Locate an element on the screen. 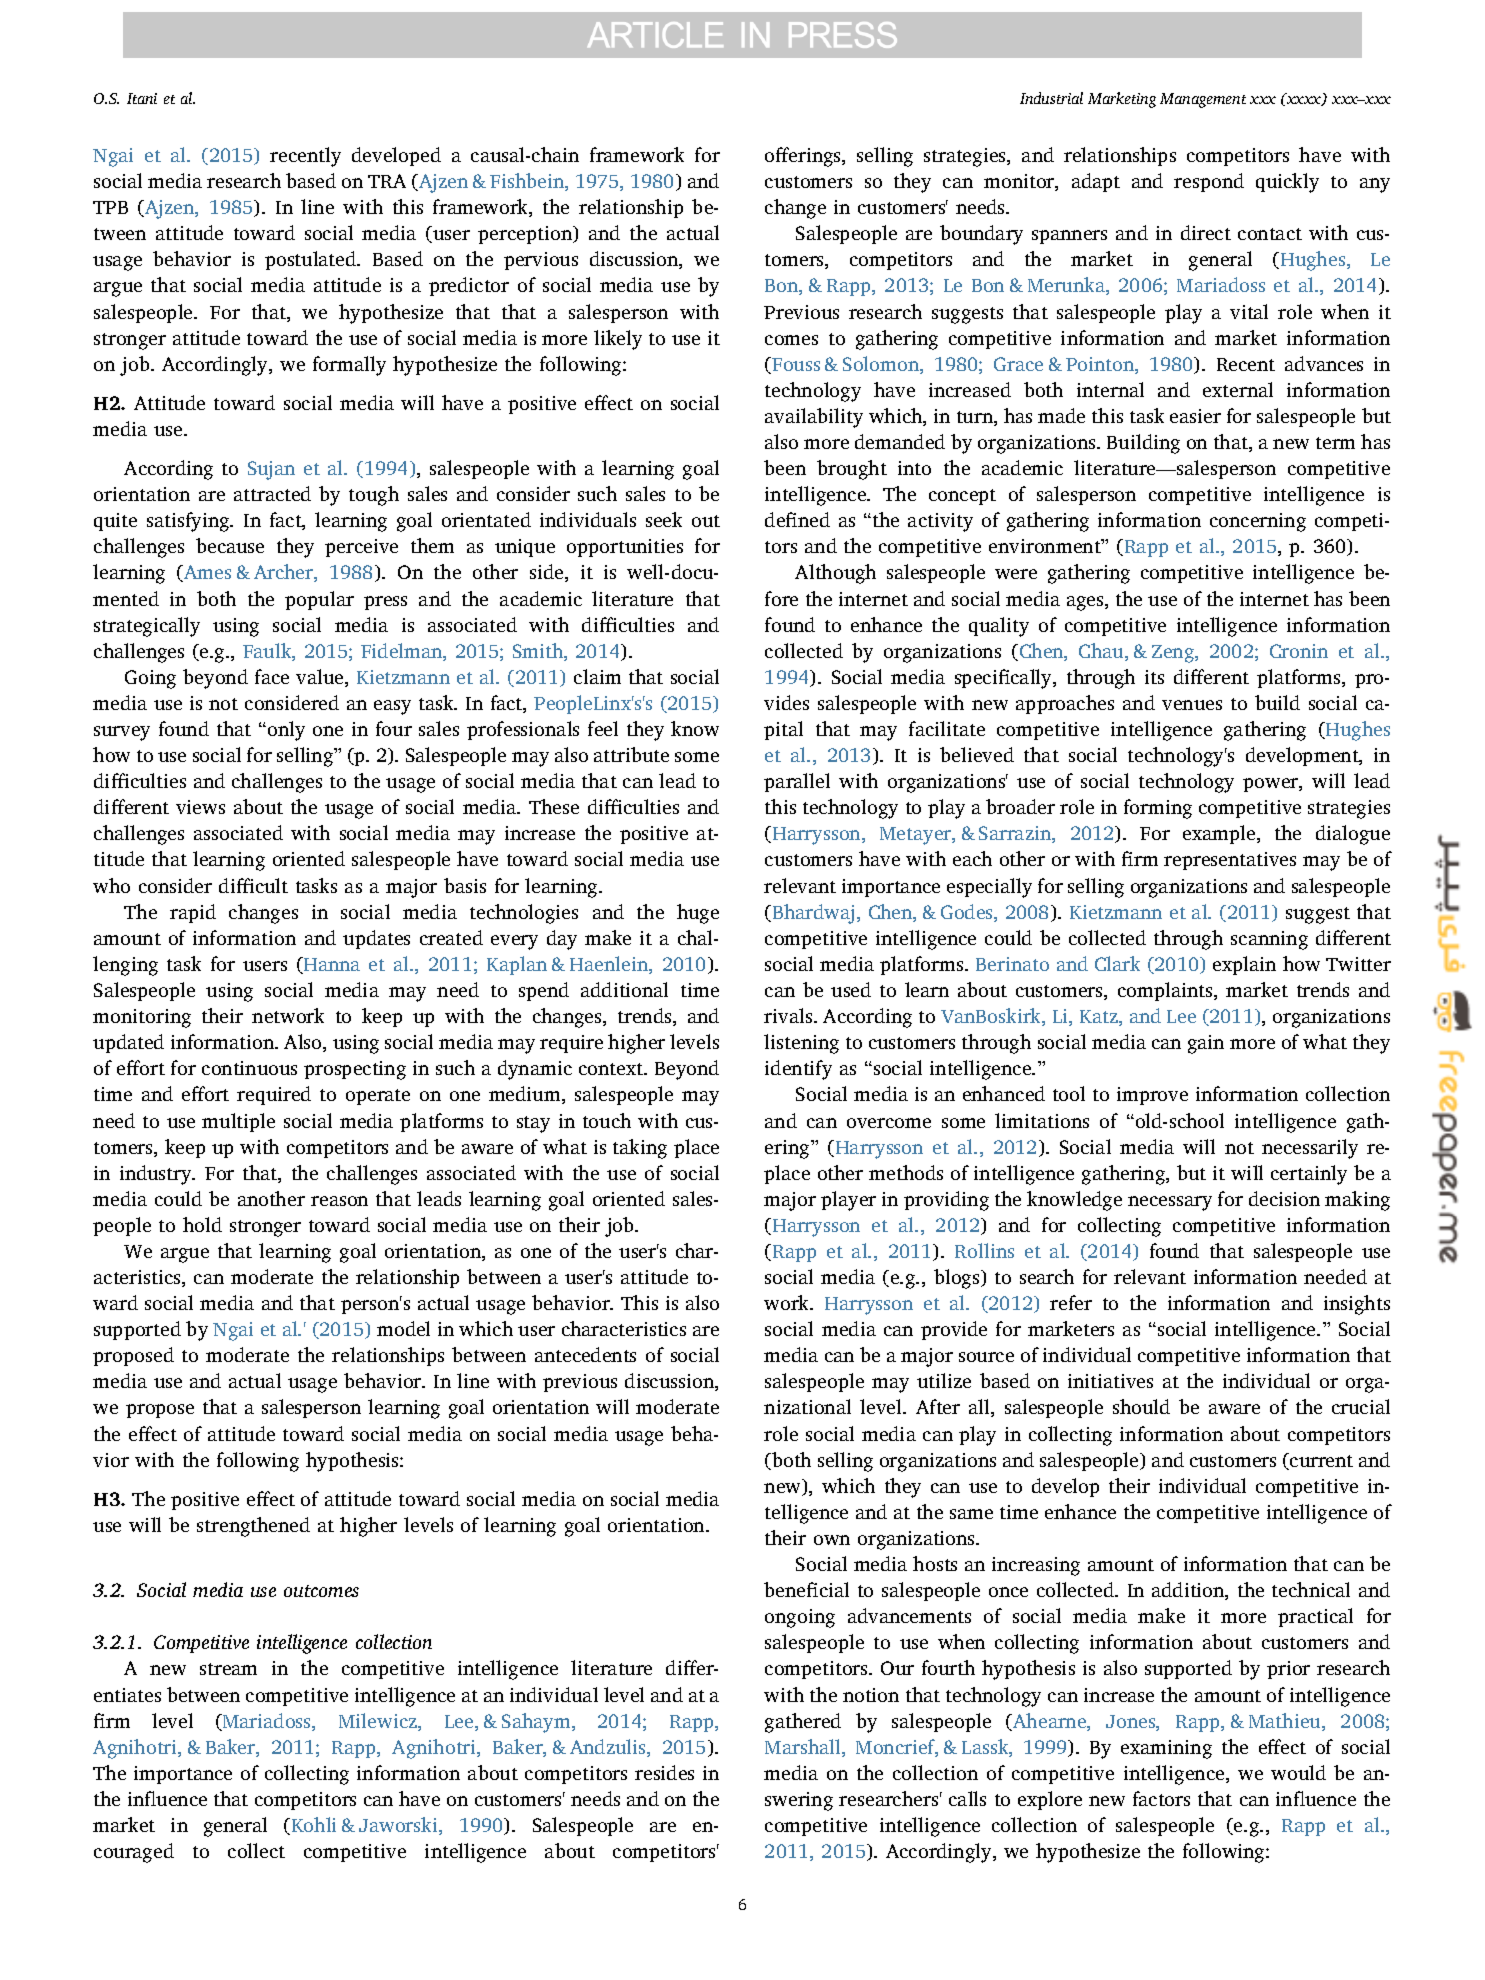 This screenshot has height=1980, width=1485. complaints is located at coordinates (1166, 991).
